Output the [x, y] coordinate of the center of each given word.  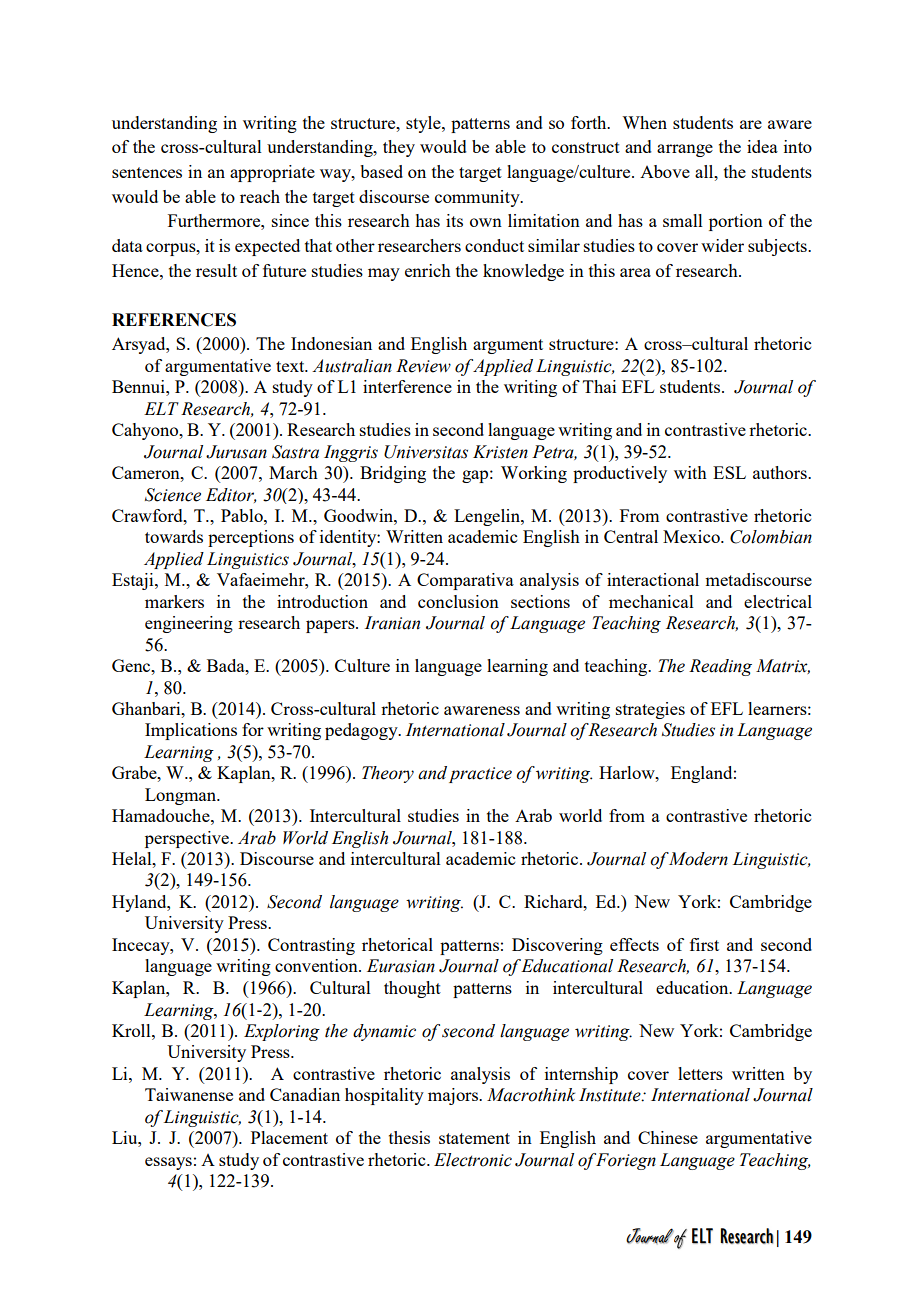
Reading [720, 667]
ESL [729, 472]
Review [423, 366]
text [291, 366]
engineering [189, 624]
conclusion [458, 601]
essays [168, 1163]
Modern [698, 859]
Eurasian [401, 966]
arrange [685, 150]
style [424, 124]
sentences [147, 172]
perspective [188, 839]
